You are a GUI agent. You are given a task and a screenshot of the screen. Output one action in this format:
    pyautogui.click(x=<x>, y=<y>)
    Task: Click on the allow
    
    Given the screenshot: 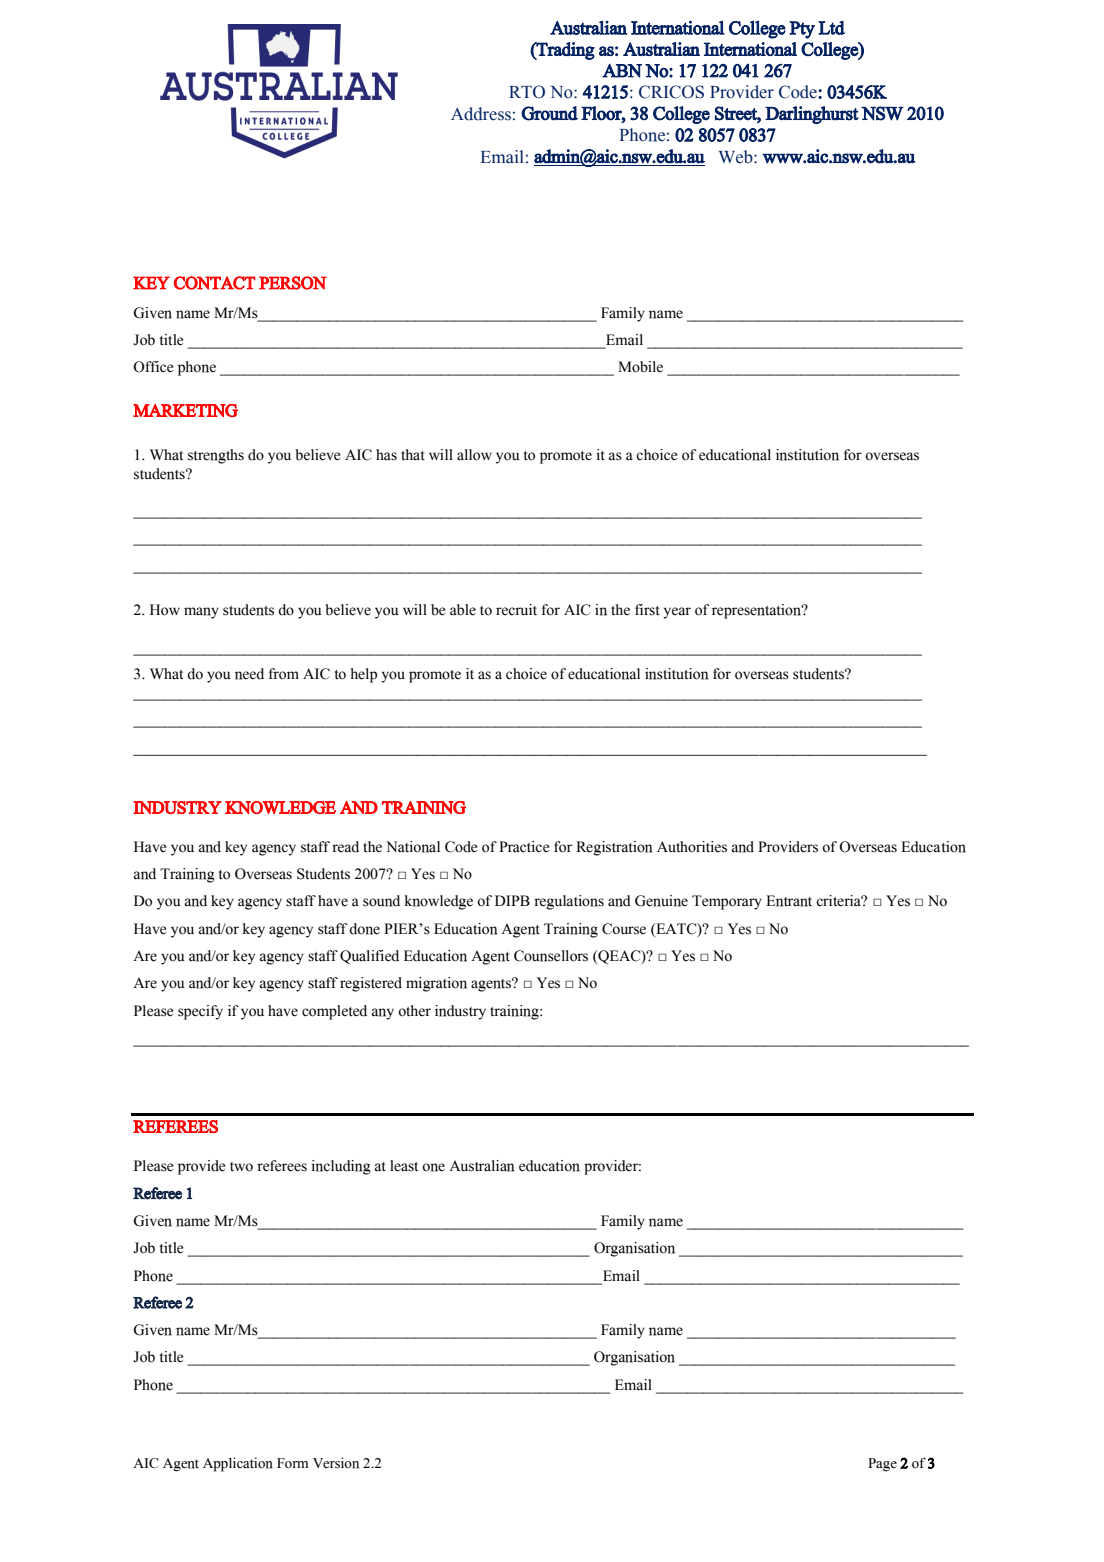 What is the action you would take?
    pyautogui.click(x=474, y=455)
